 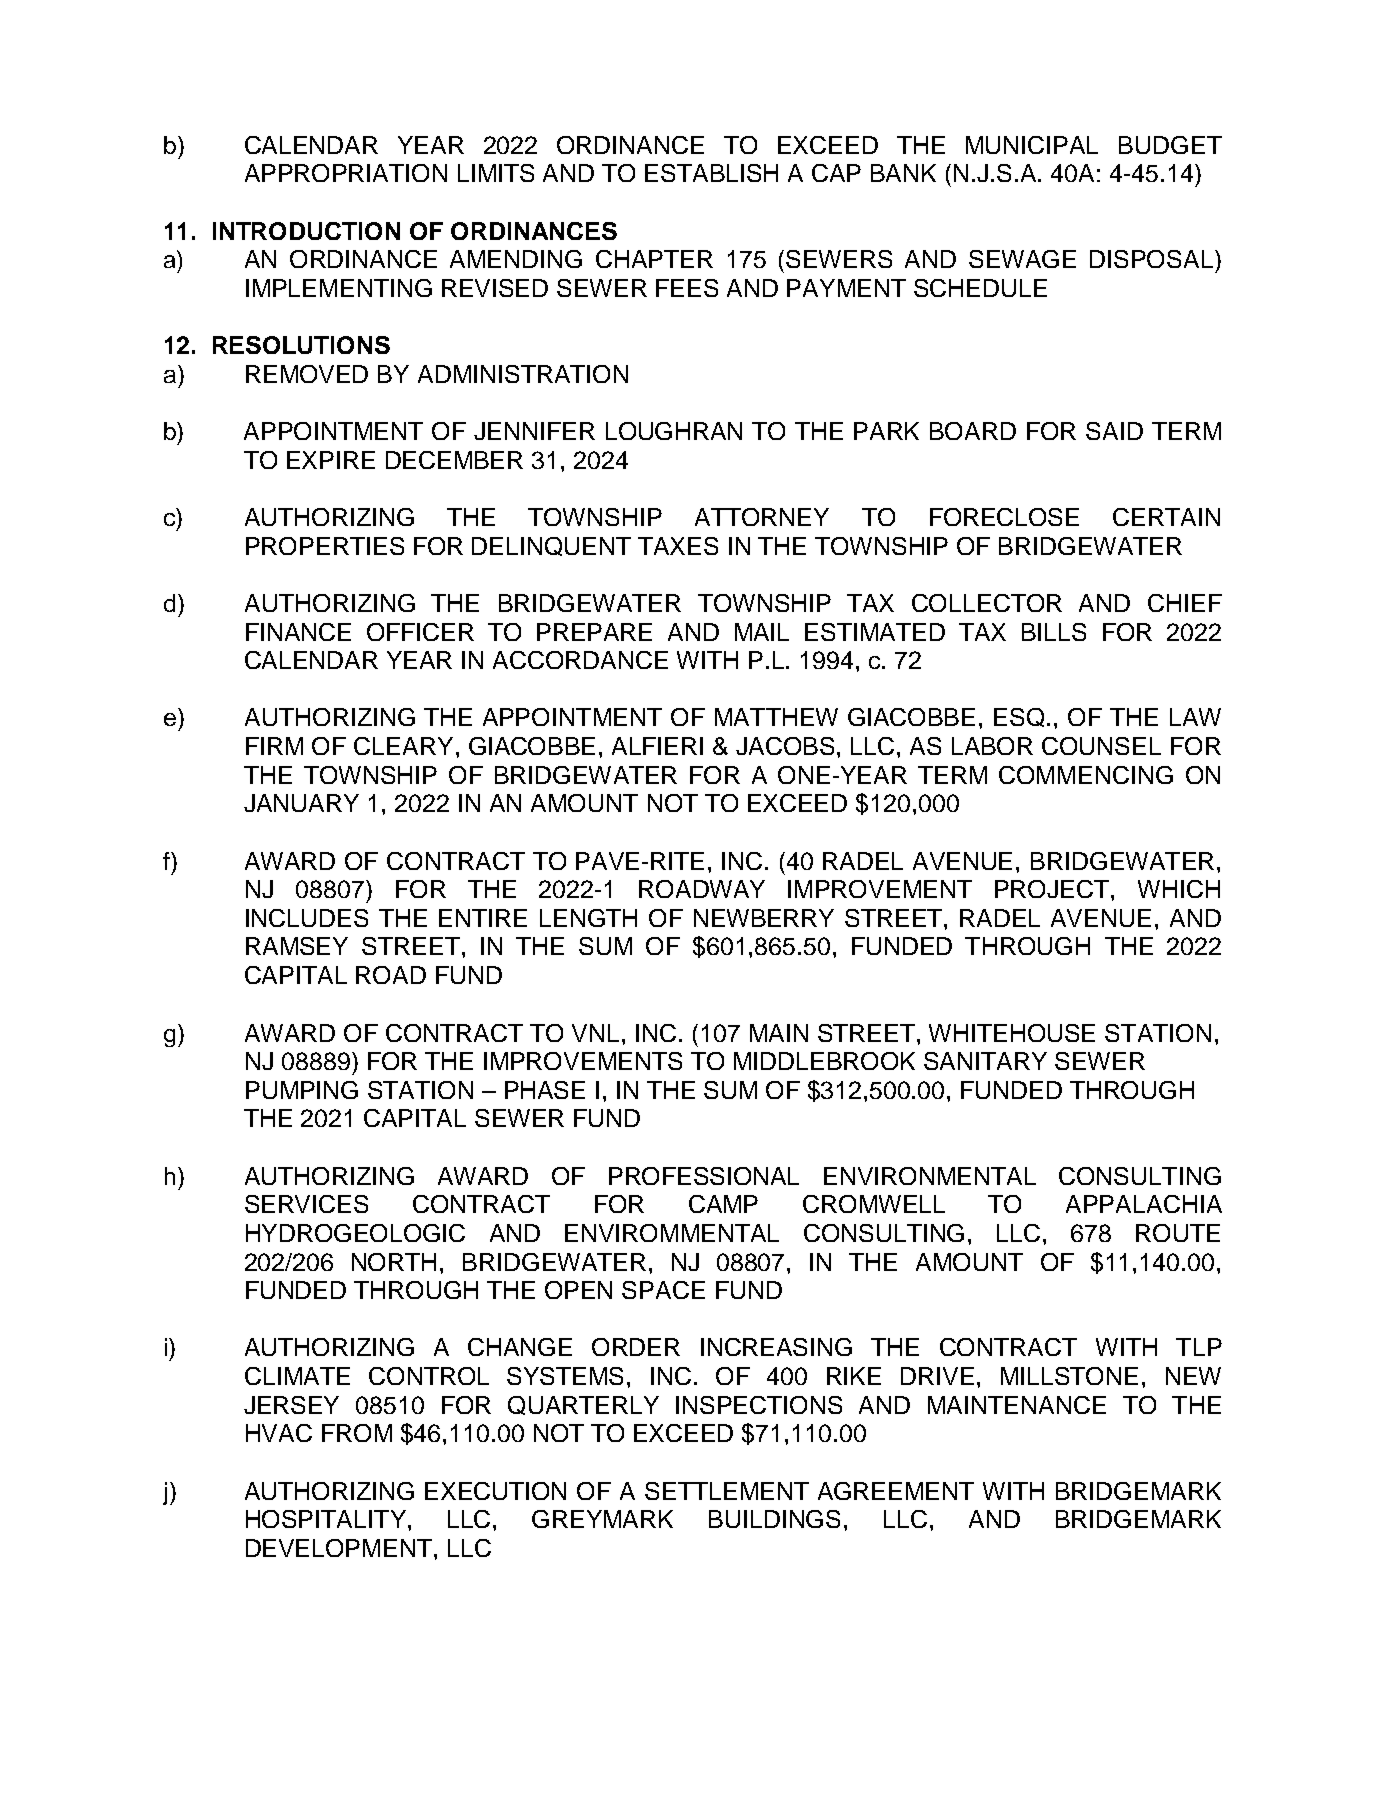 What do you see at coordinates (776, 717) in the screenshot?
I see `MATTHEW` at bounding box center [776, 717].
